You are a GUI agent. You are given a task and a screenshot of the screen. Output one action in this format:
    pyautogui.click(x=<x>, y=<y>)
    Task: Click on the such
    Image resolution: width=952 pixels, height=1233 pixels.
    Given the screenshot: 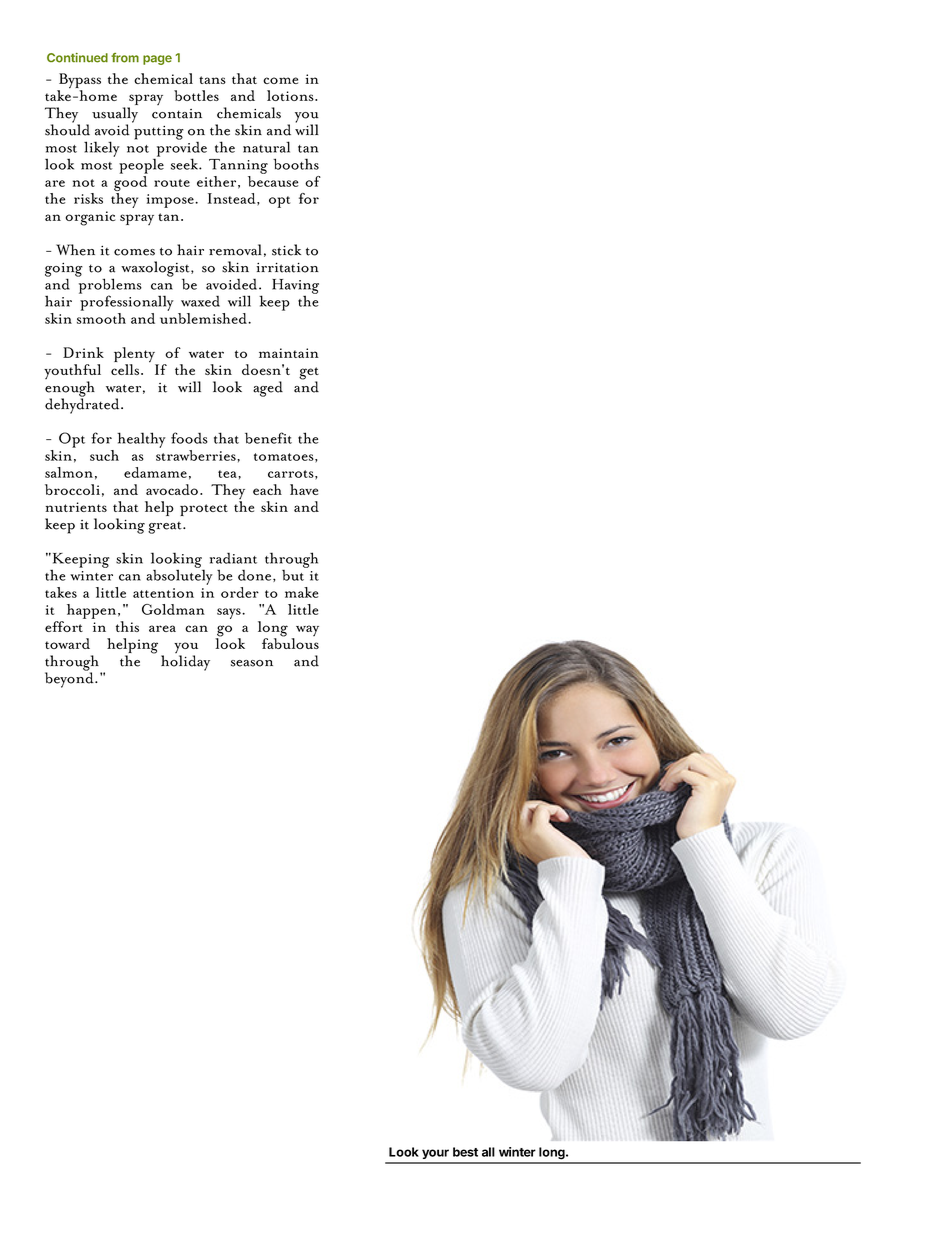 What is the action you would take?
    pyautogui.click(x=104, y=455)
